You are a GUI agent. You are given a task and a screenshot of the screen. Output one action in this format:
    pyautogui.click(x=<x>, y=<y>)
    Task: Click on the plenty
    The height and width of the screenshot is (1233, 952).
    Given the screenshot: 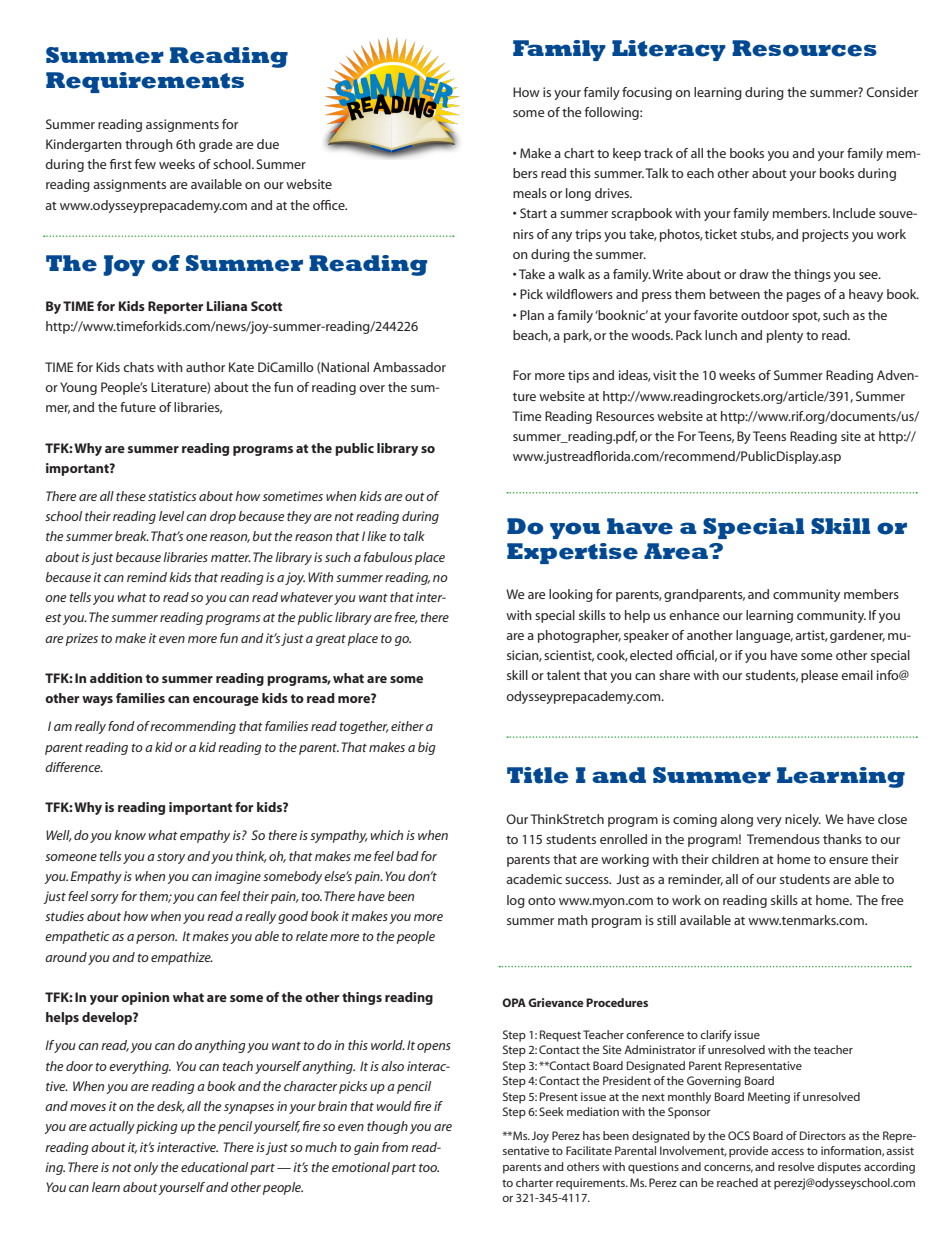 What is the action you would take?
    pyautogui.click(x=785, y=336)
